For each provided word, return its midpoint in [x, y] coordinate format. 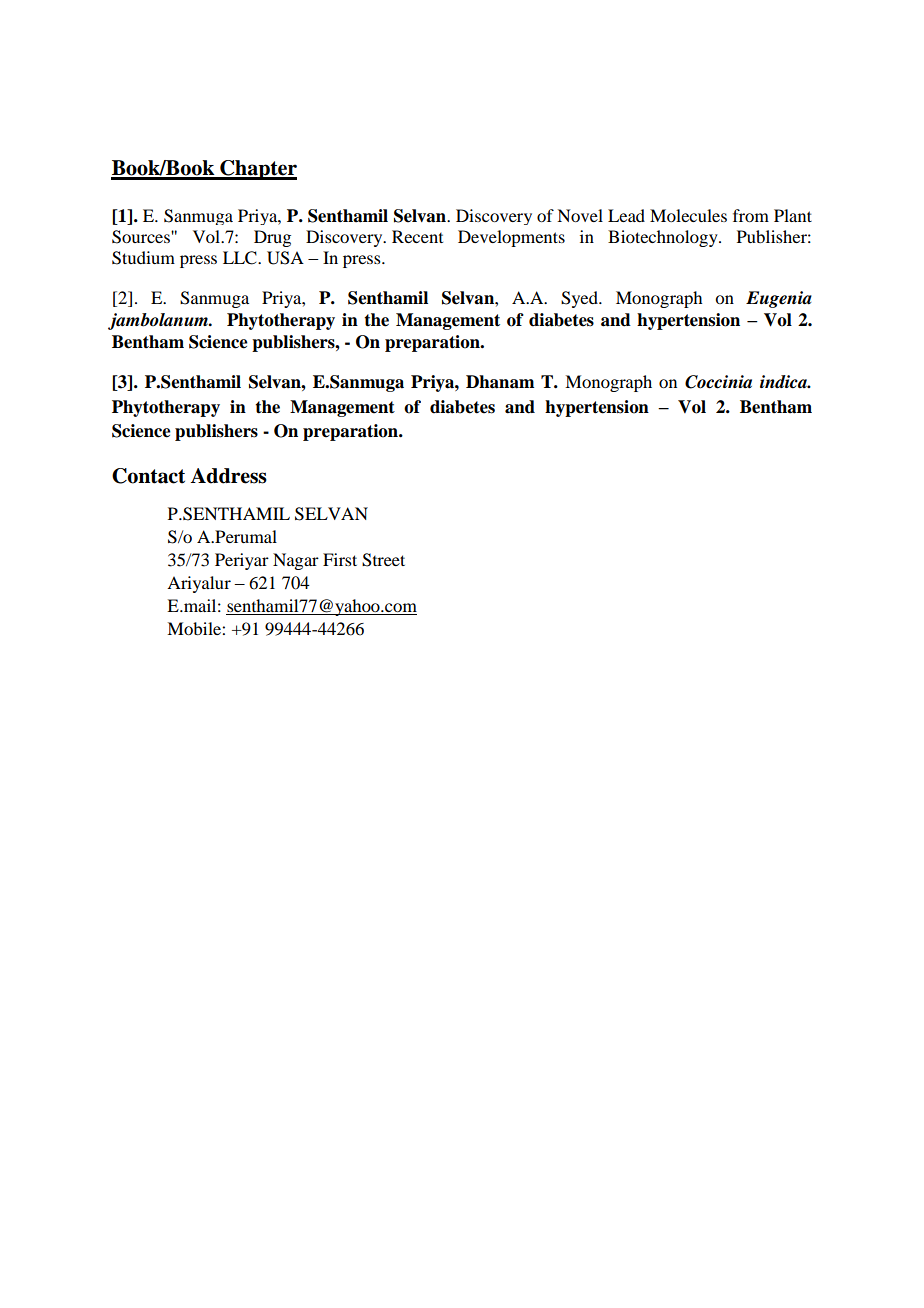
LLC [241, 258]
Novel [580, 215]
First [340, 559]
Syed [580, 299]
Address [229, 476]
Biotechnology [664, 238]
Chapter [257, 170]
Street [383, 560]
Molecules [688, 215]
